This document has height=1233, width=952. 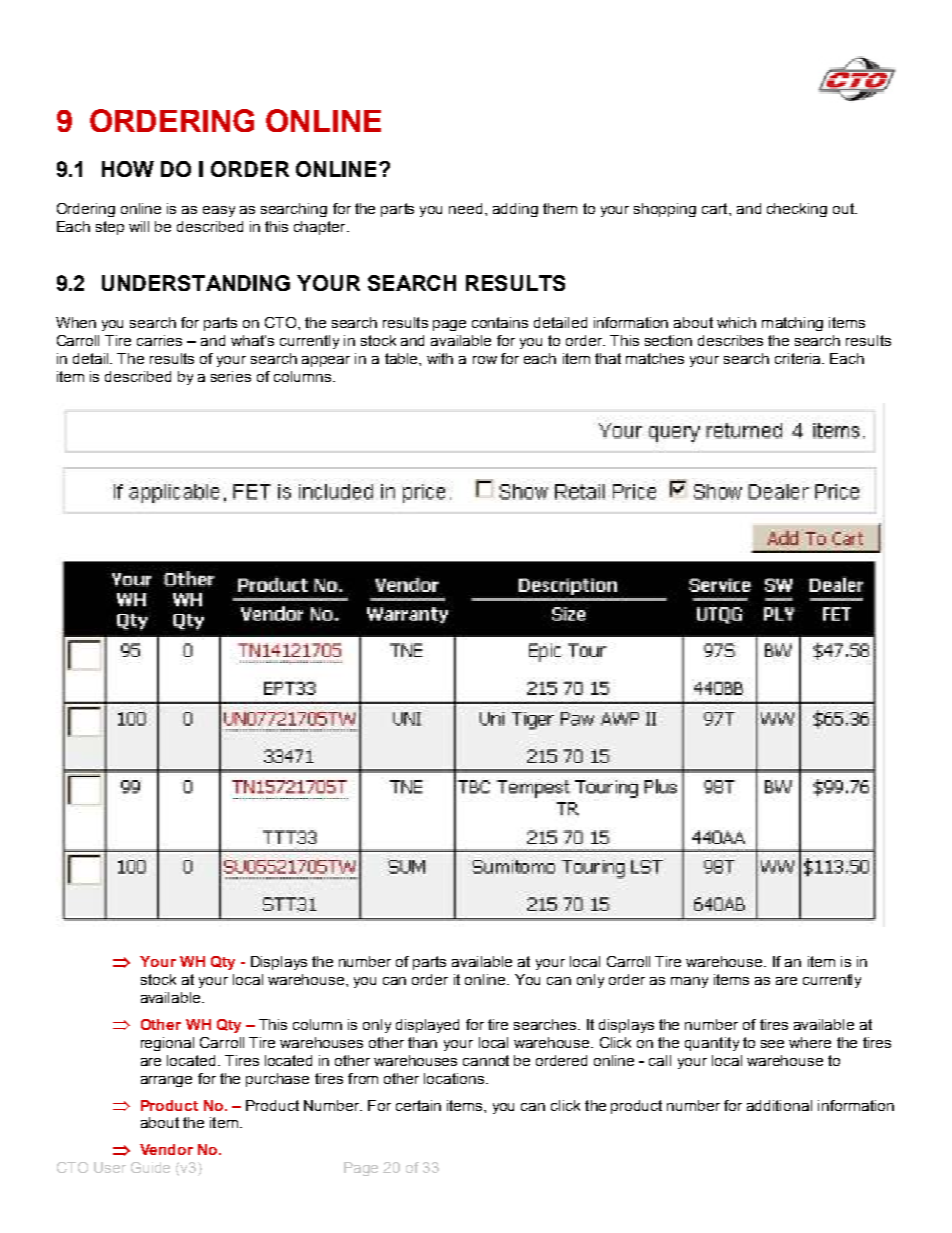 What do you see at coordinates (465, 208) in the document?
I see `need` at bounding box center [465, 208].
